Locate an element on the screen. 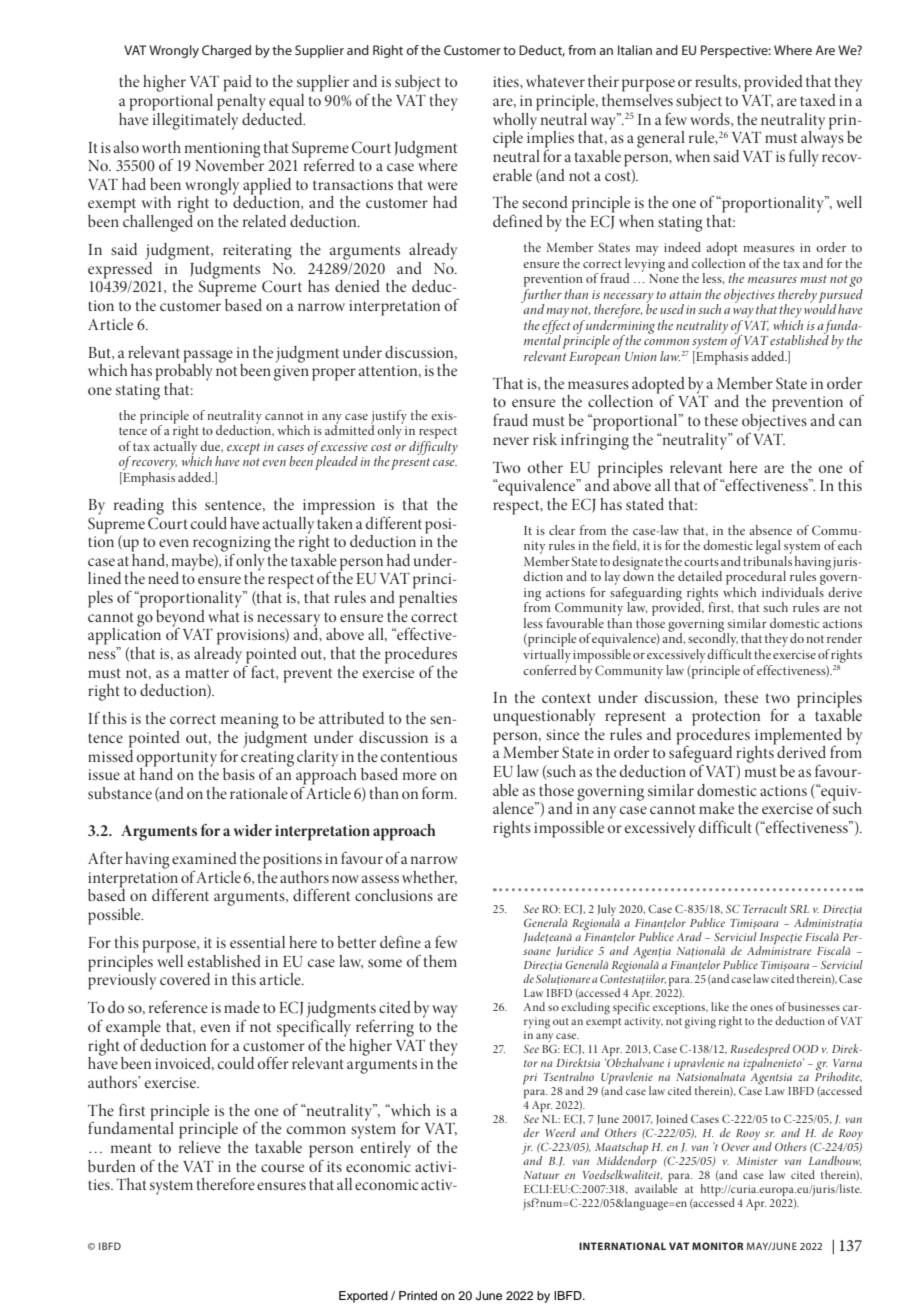 This screenshot has height=1308, width=924. passage is located at coordinates (208, 357).
